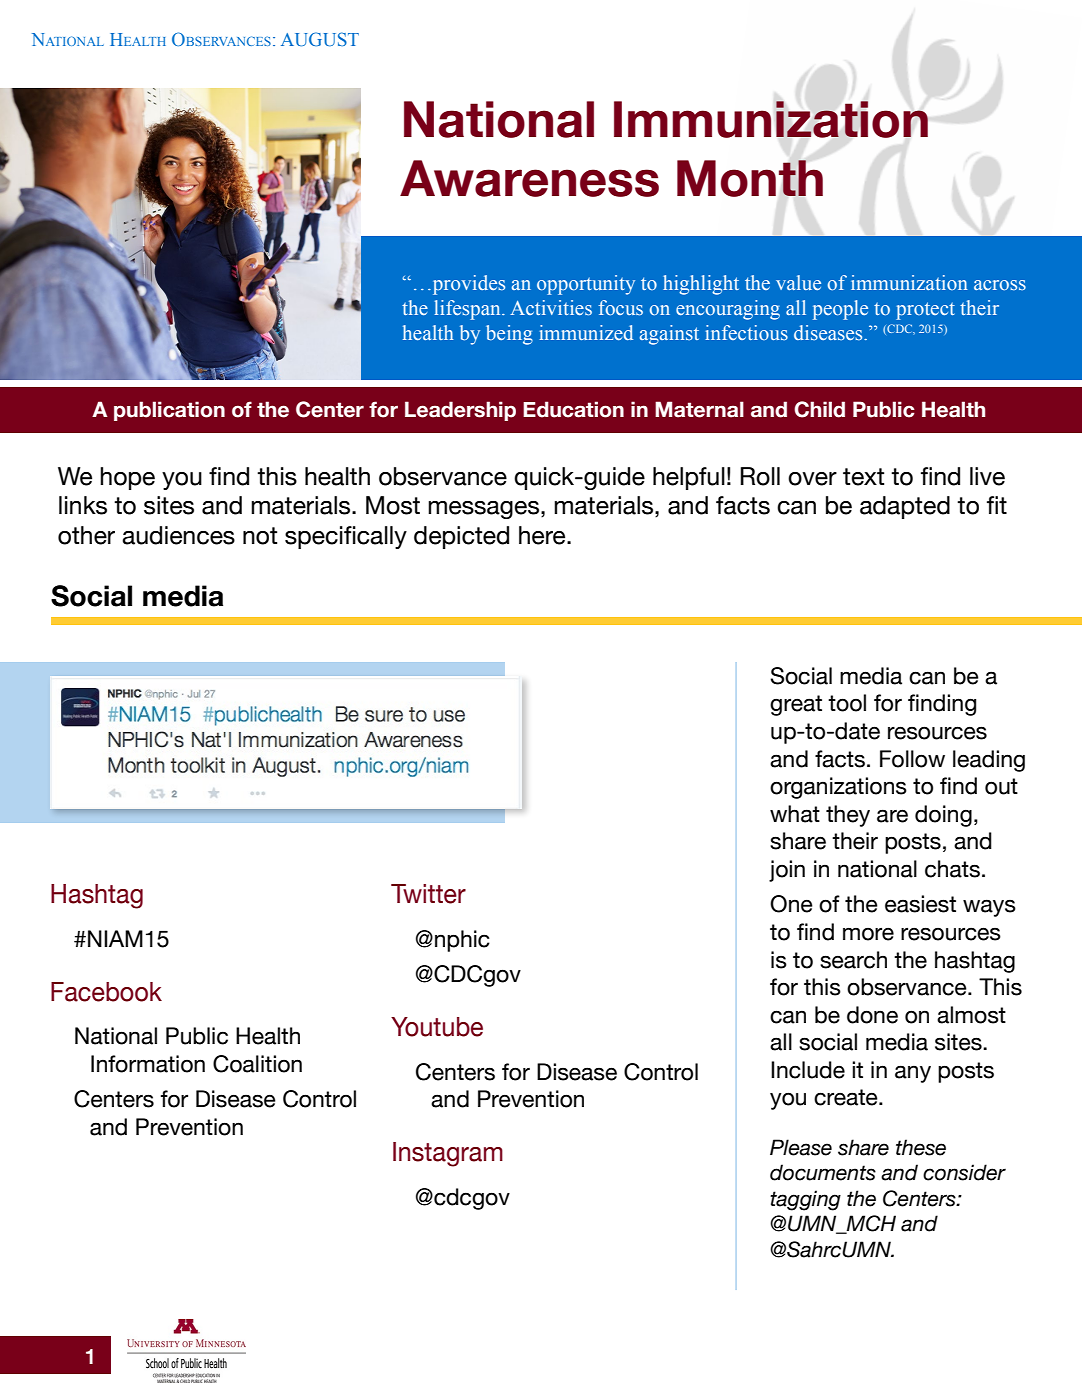 This screenshot has width=1082, height=1400. Describe the element at coordinates (320, 39) in the screenshot. I see `AUGUST` at that location.
